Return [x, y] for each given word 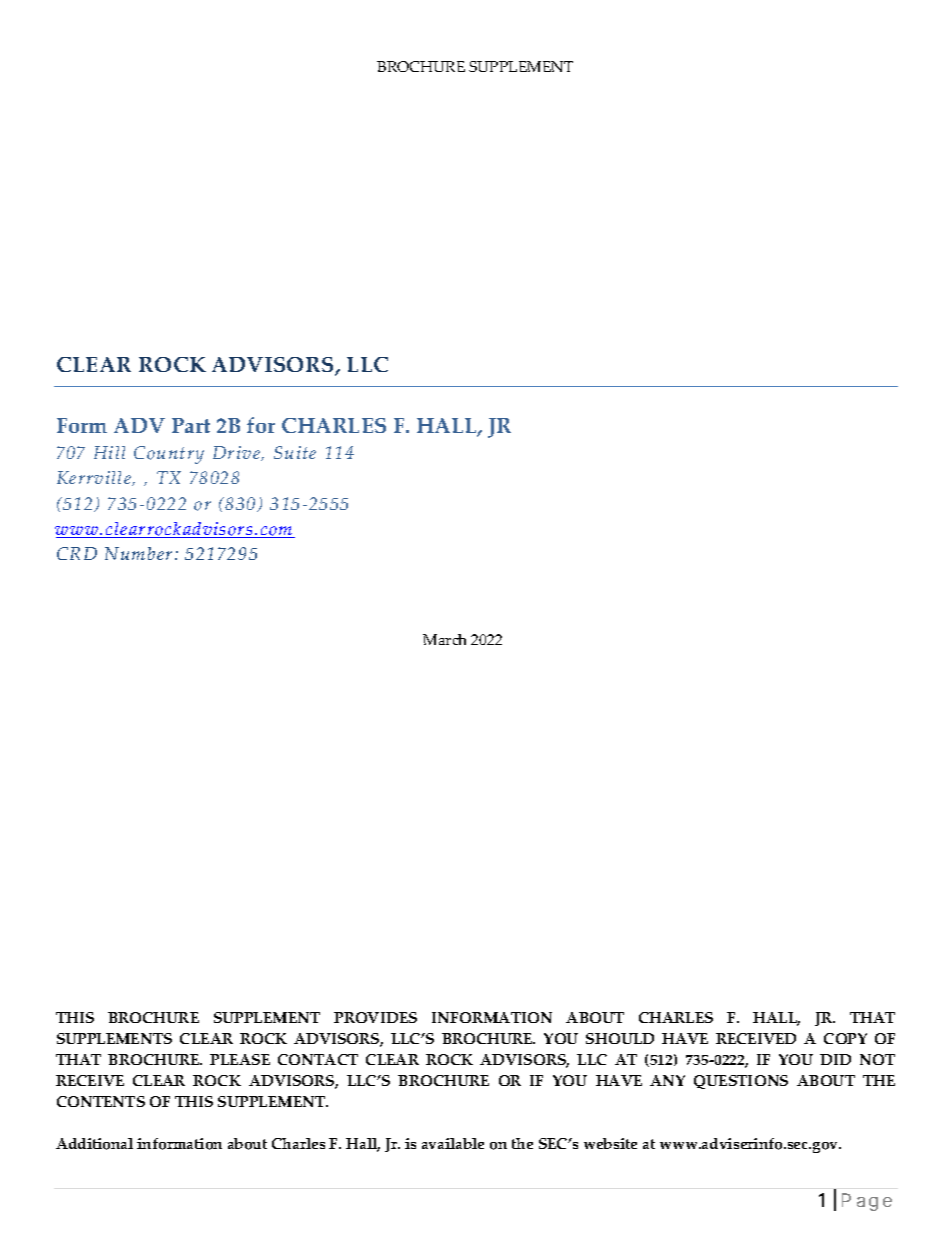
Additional [94, 1144]
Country [169, 455]
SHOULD [620, 1038]
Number [138, 553]
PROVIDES [375, 1017]
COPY [845, 1038]
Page [867, 1202]
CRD [77, 553]
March [444, 639]
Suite [295, 452]
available [453, 1143]
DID [835, 1059]
